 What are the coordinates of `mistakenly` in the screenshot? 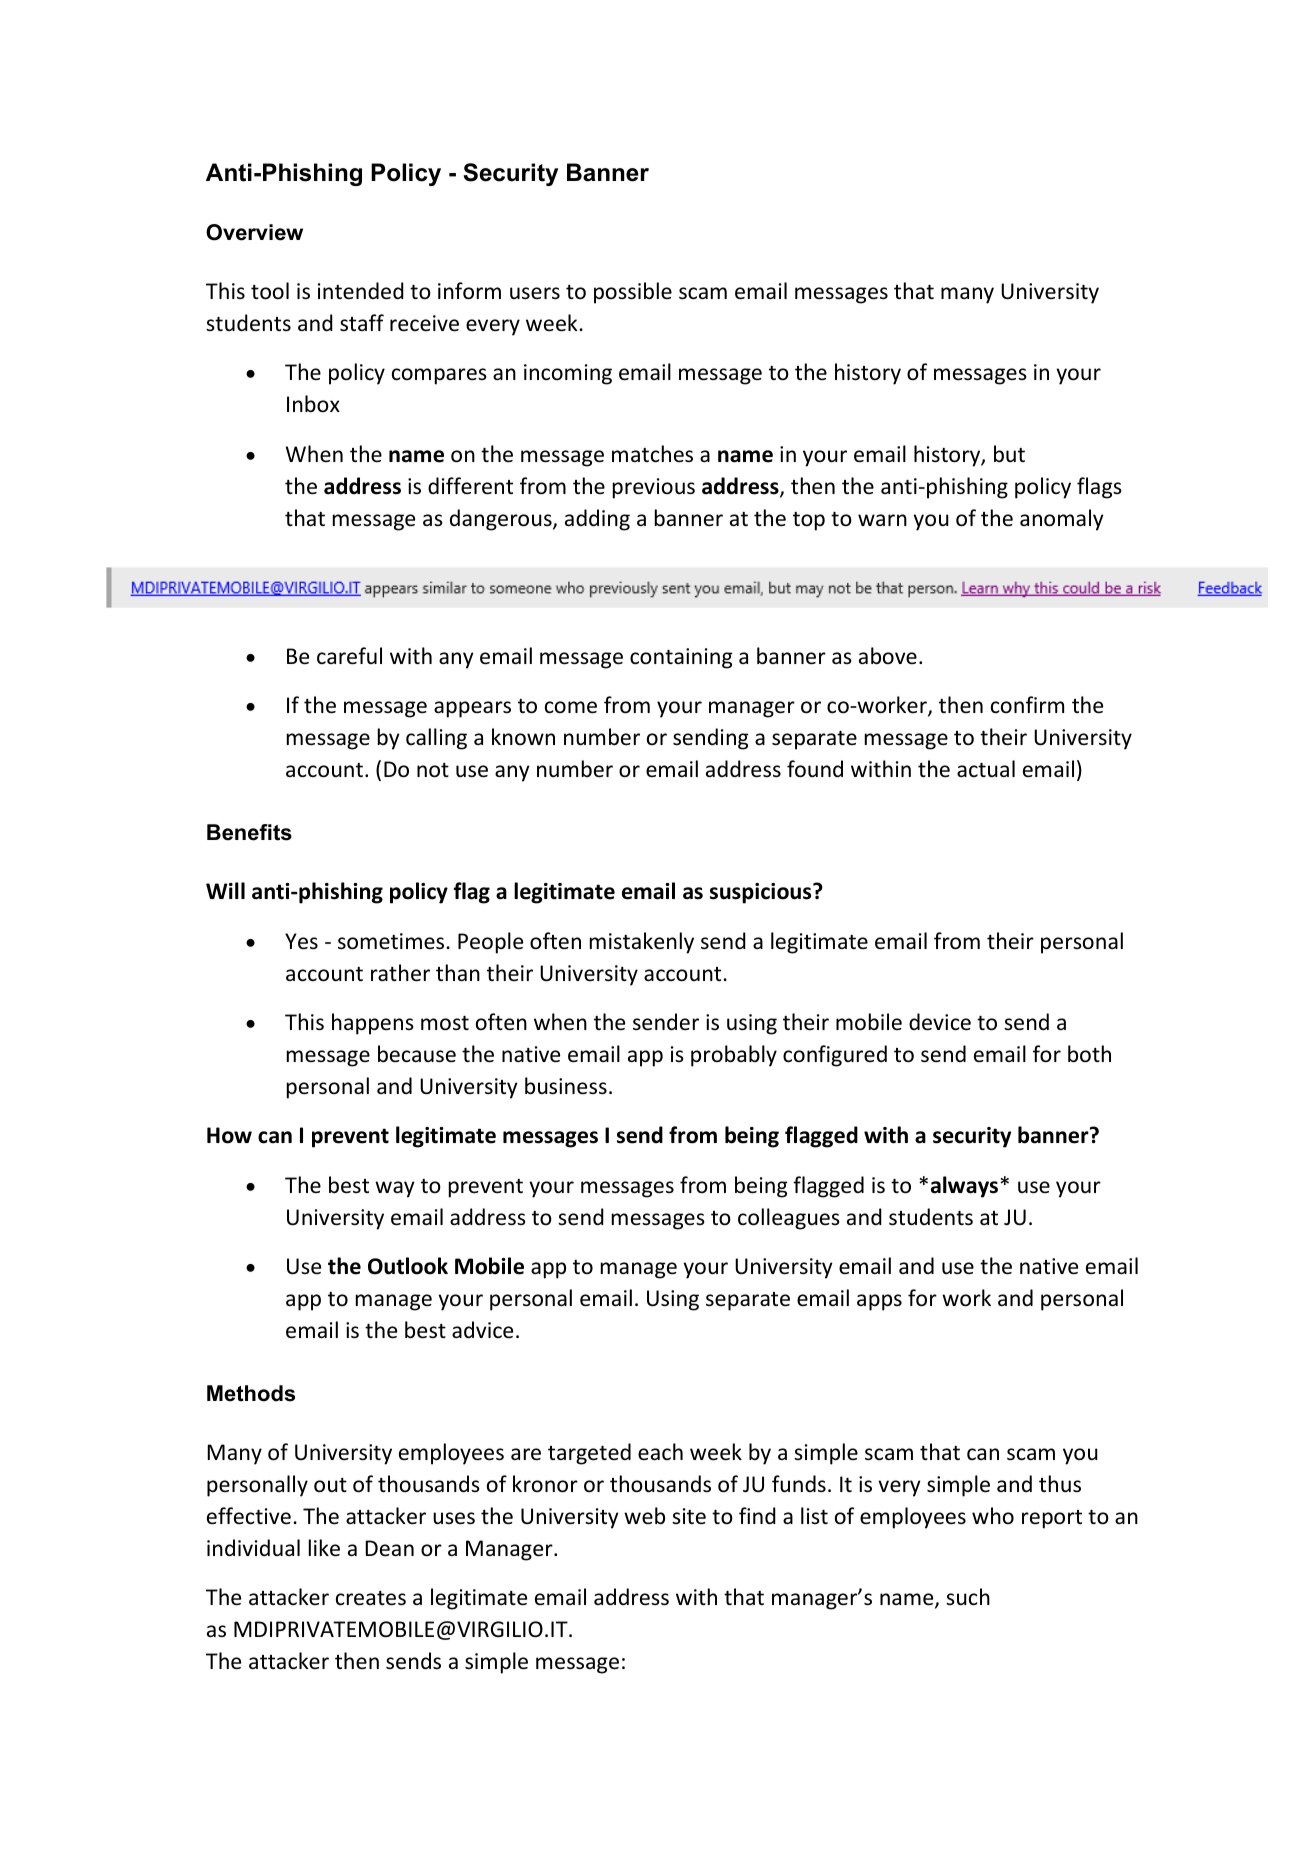 It's located at (642, 943).
